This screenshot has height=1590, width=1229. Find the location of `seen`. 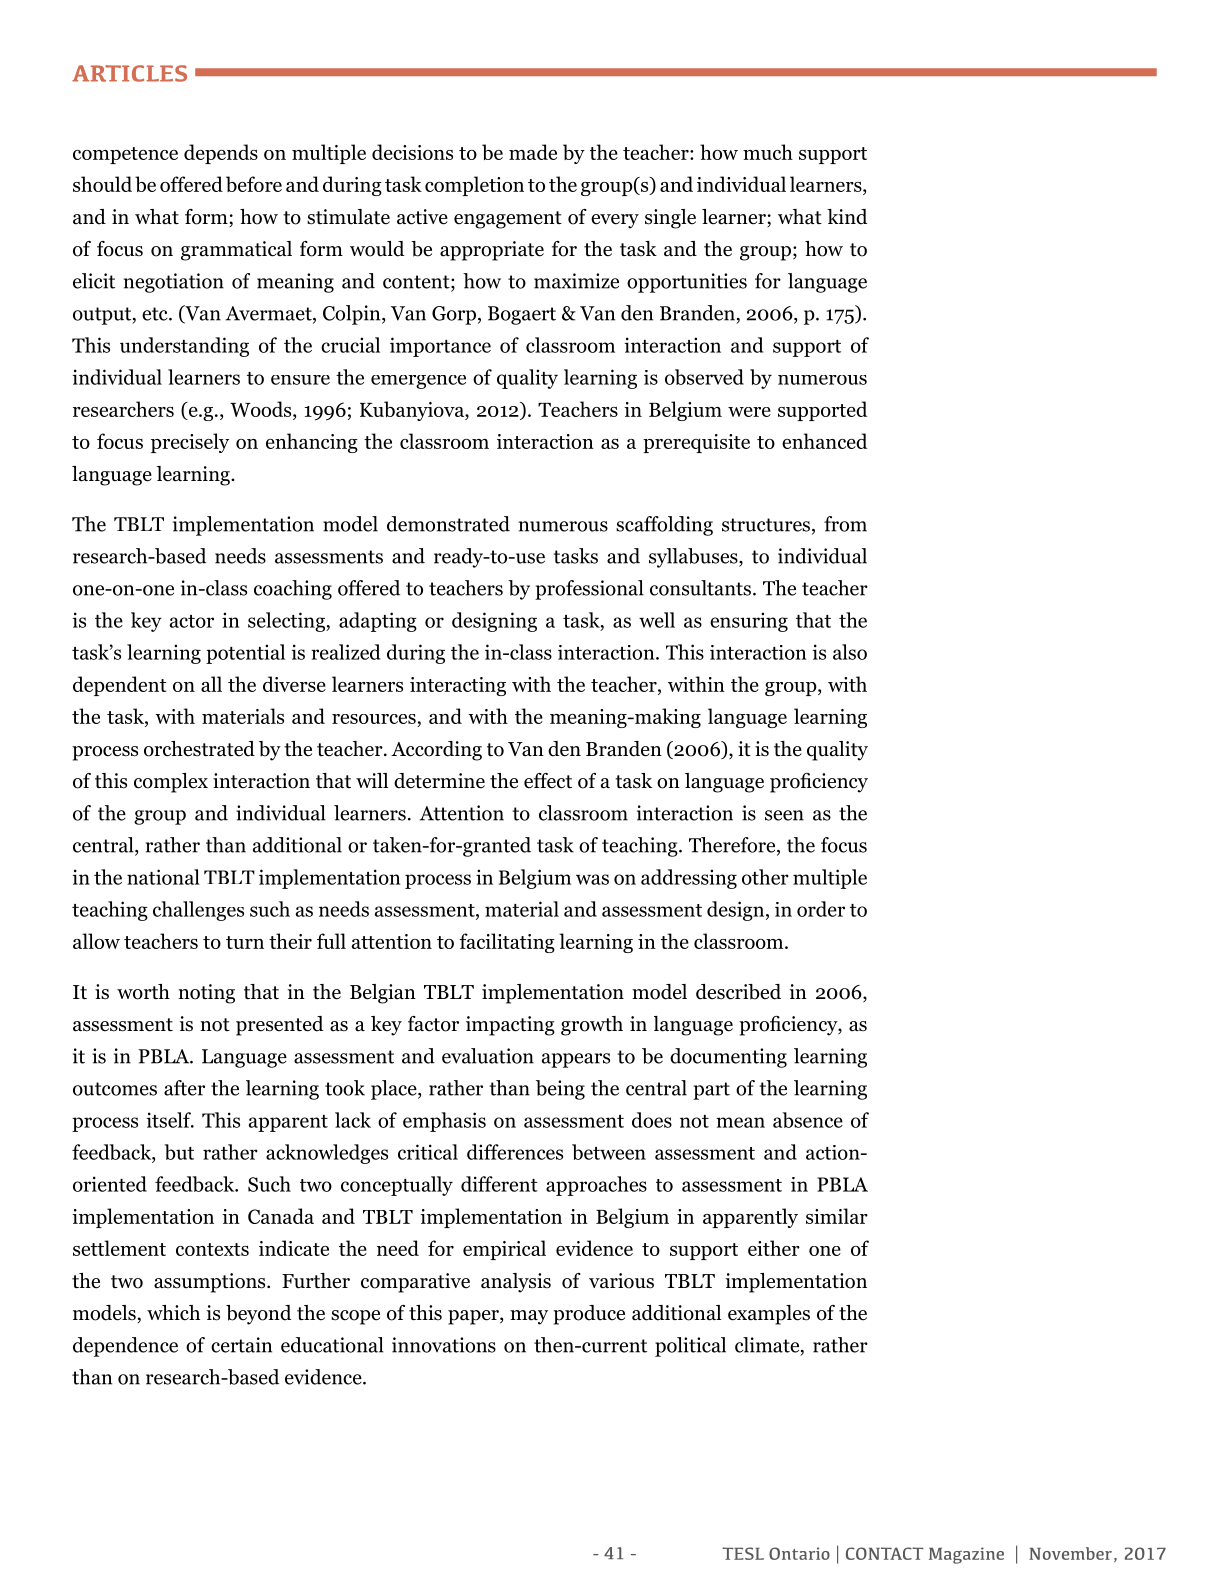

seen is located at coordinates (784, 815).
